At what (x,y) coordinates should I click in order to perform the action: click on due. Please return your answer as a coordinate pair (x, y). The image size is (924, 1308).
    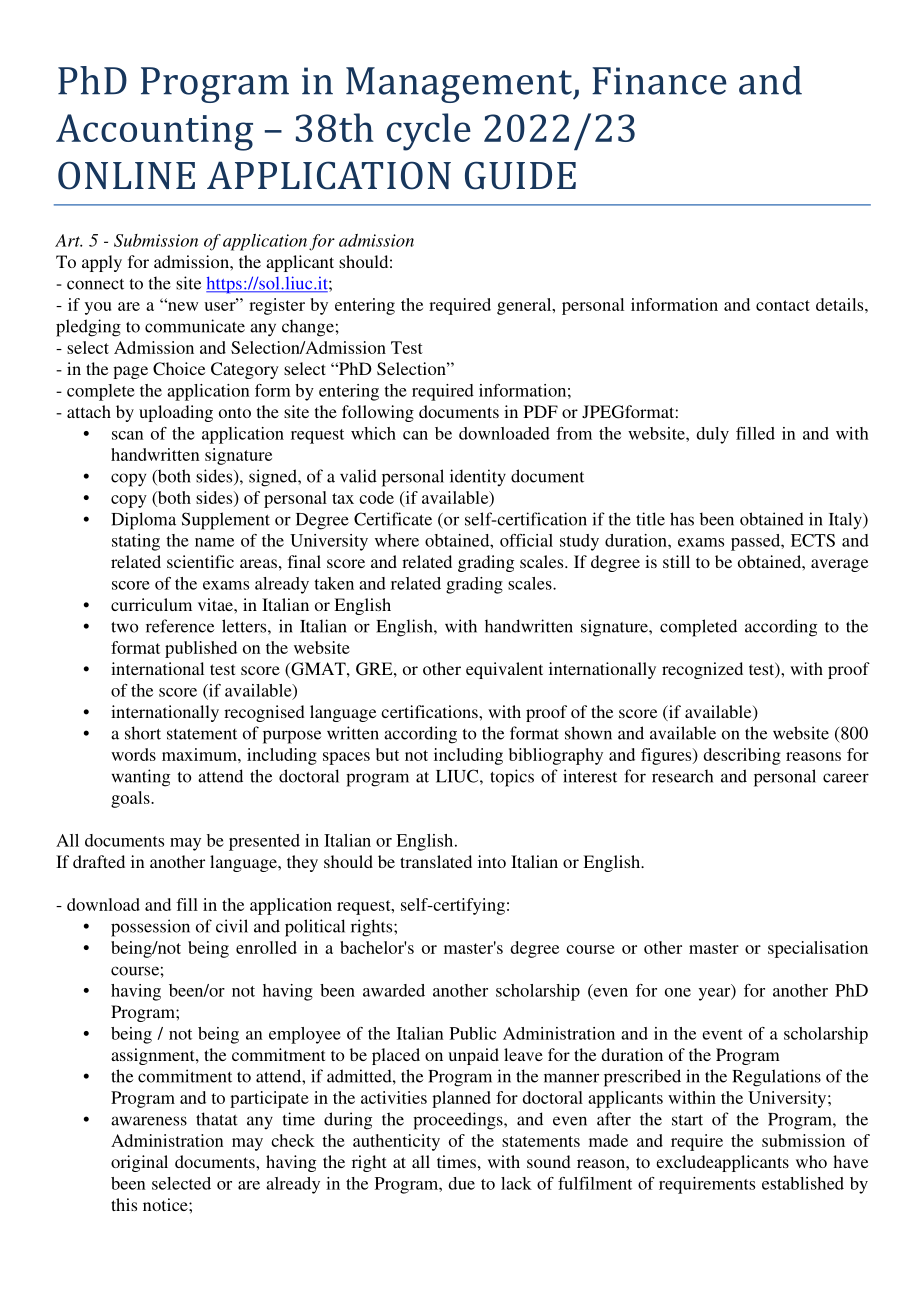
    Looking at the image, I should click on (461, 1183).
